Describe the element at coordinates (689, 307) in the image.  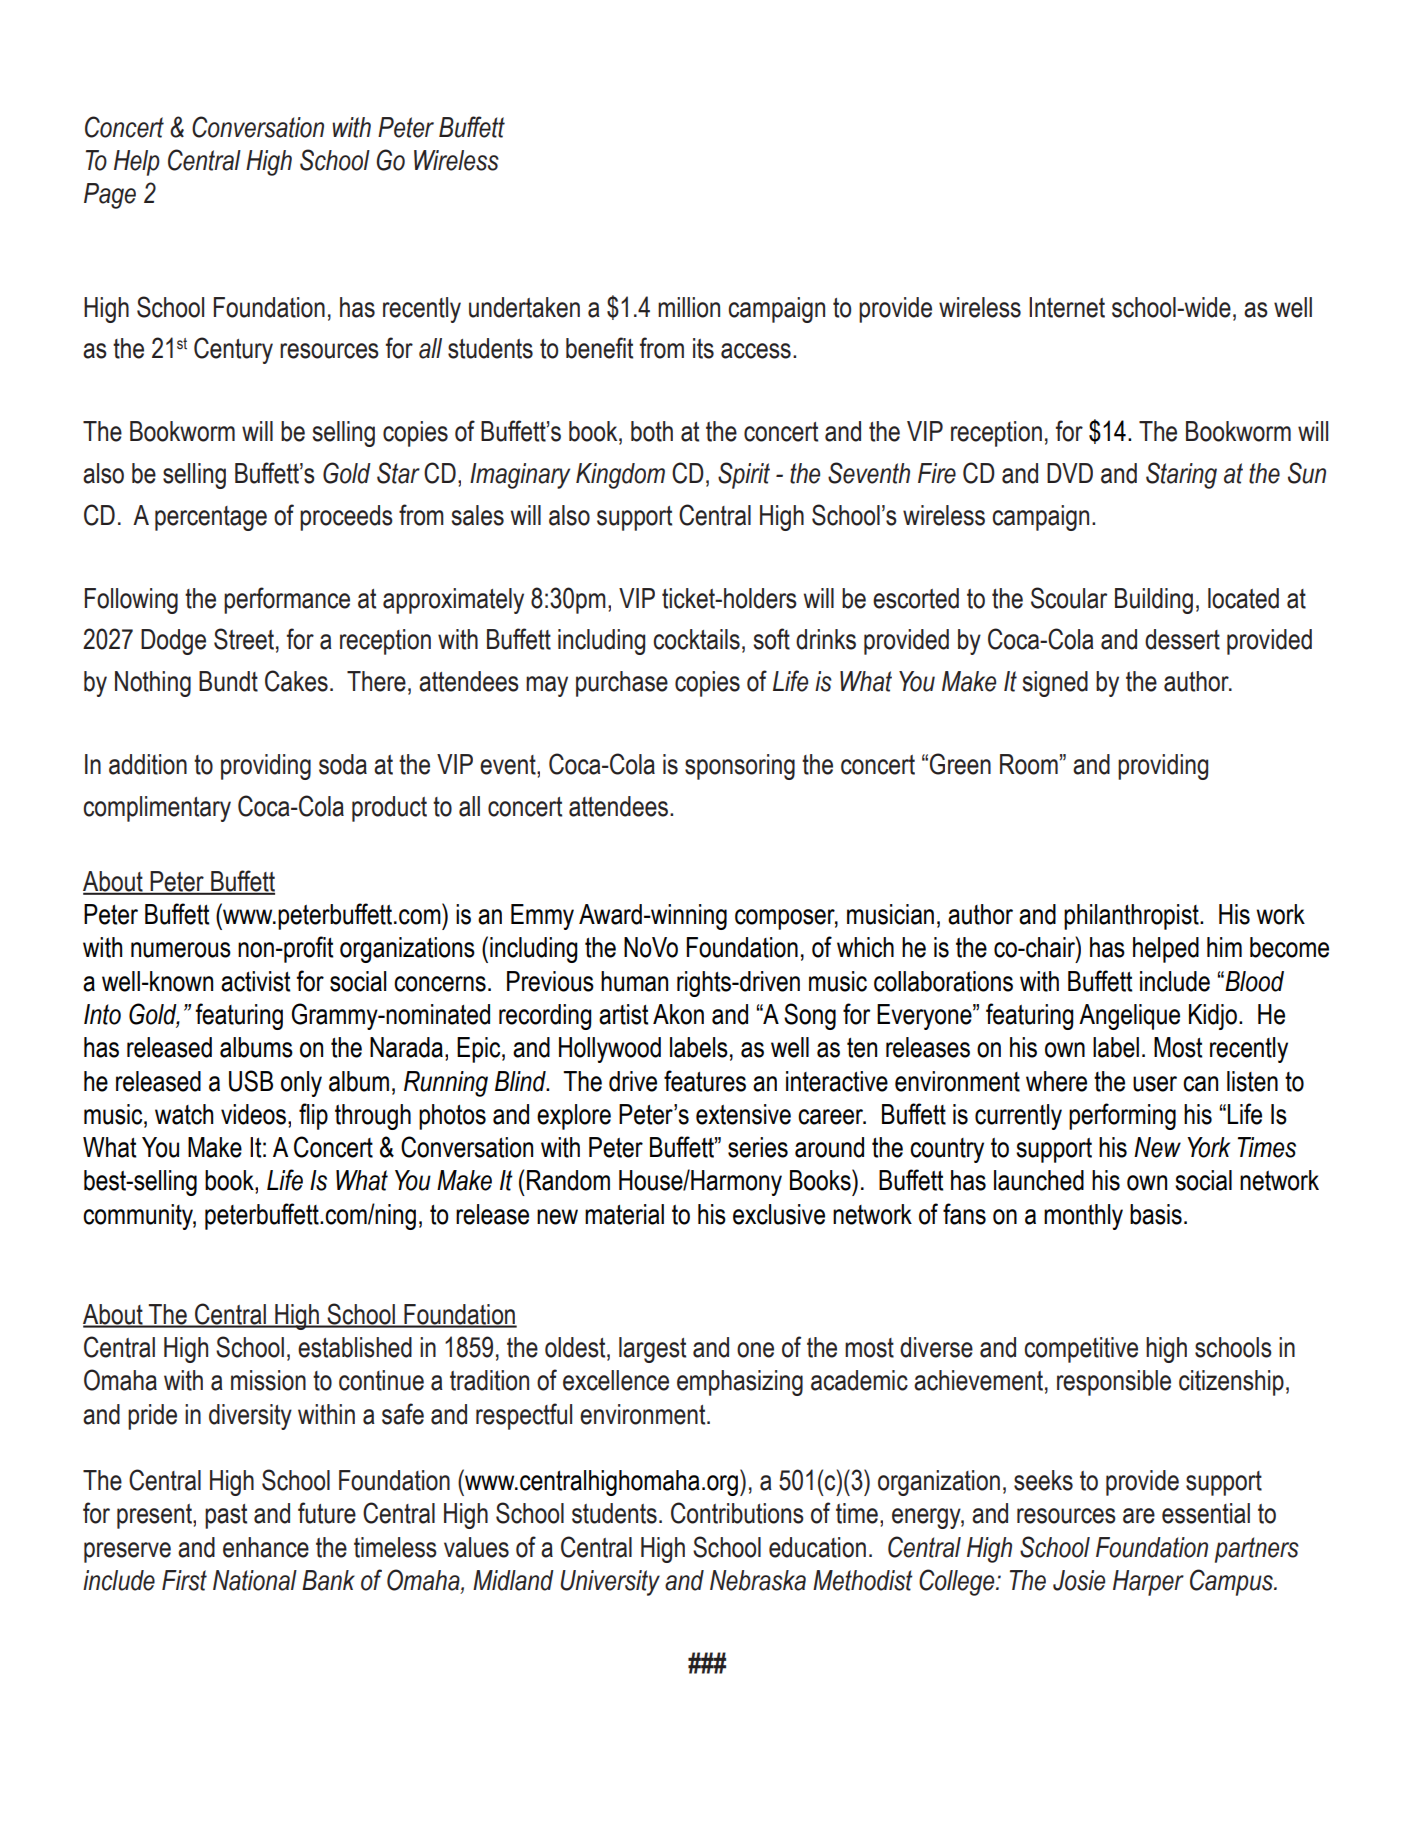
I see `million` at that location.
